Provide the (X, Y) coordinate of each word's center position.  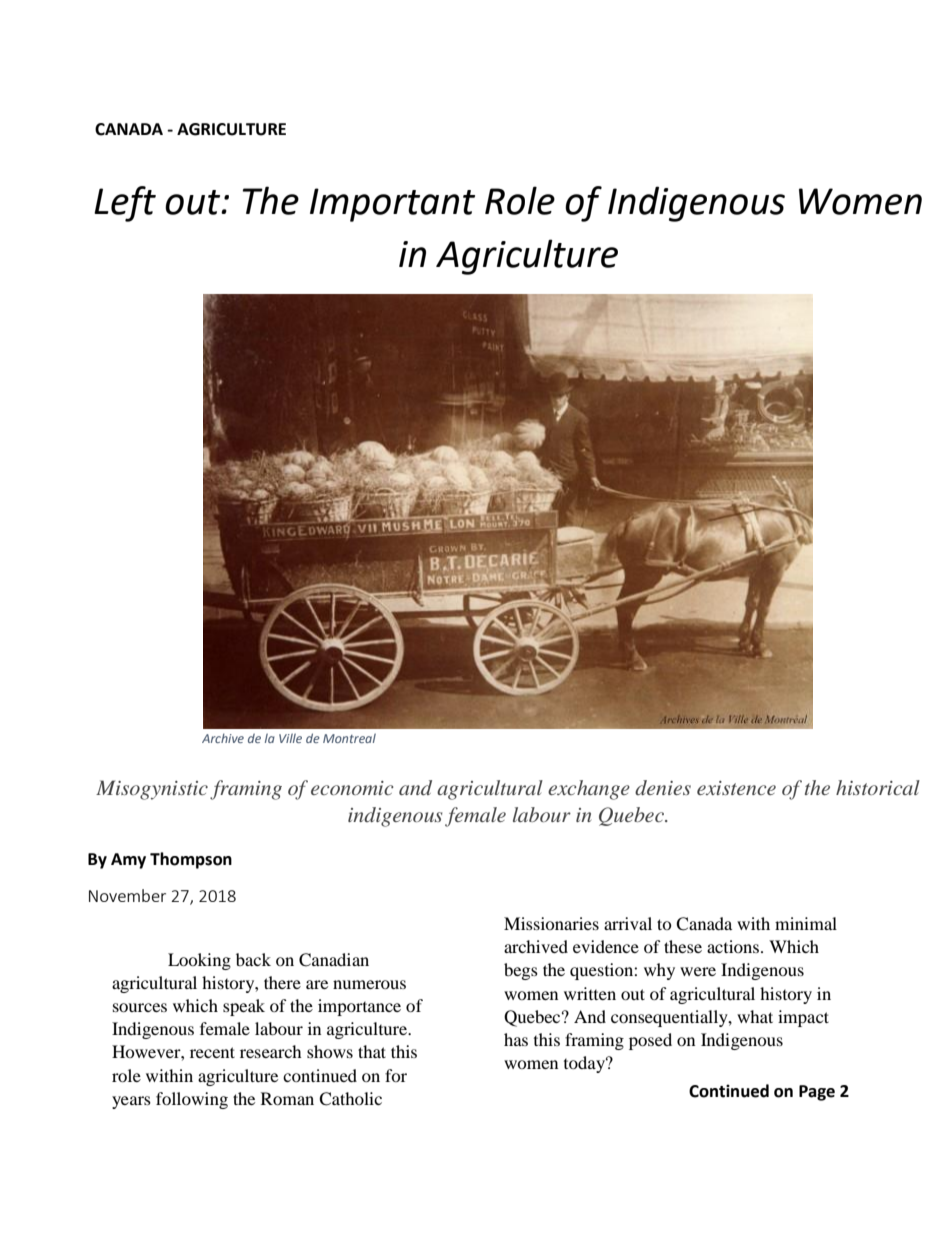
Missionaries (551, 923)
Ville (290, 738)
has (516, 1039)
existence (736, 788)
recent (212, 1052)
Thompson (191, 860)
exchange (589, 790)
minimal (806, 923)
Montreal (349, 738)
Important (392, 205)
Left (125, 204)
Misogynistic (152, 790)
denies (663, 787)
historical (878, 787)
